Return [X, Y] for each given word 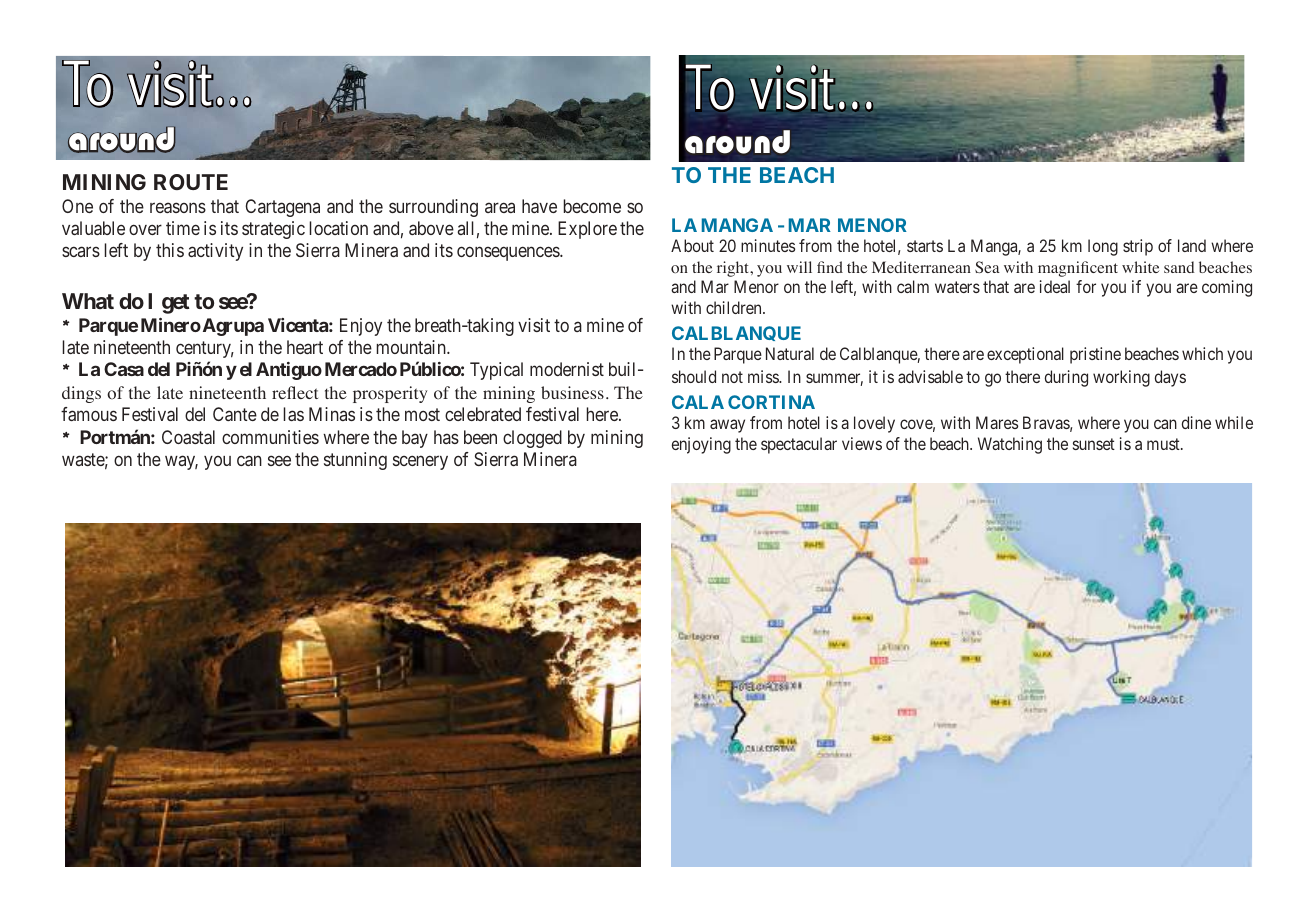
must [1164, 444]
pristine [1095, 355]
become [592, 206]
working [1121, 378]
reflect [295, 392]
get [176, 304]
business [572, 392]
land [1192, 245]
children [735, 307]
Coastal [188, 437]
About [692, 245]
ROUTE [191, 182]
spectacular [799, 445]
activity [215, 252]
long [1103, 247]
